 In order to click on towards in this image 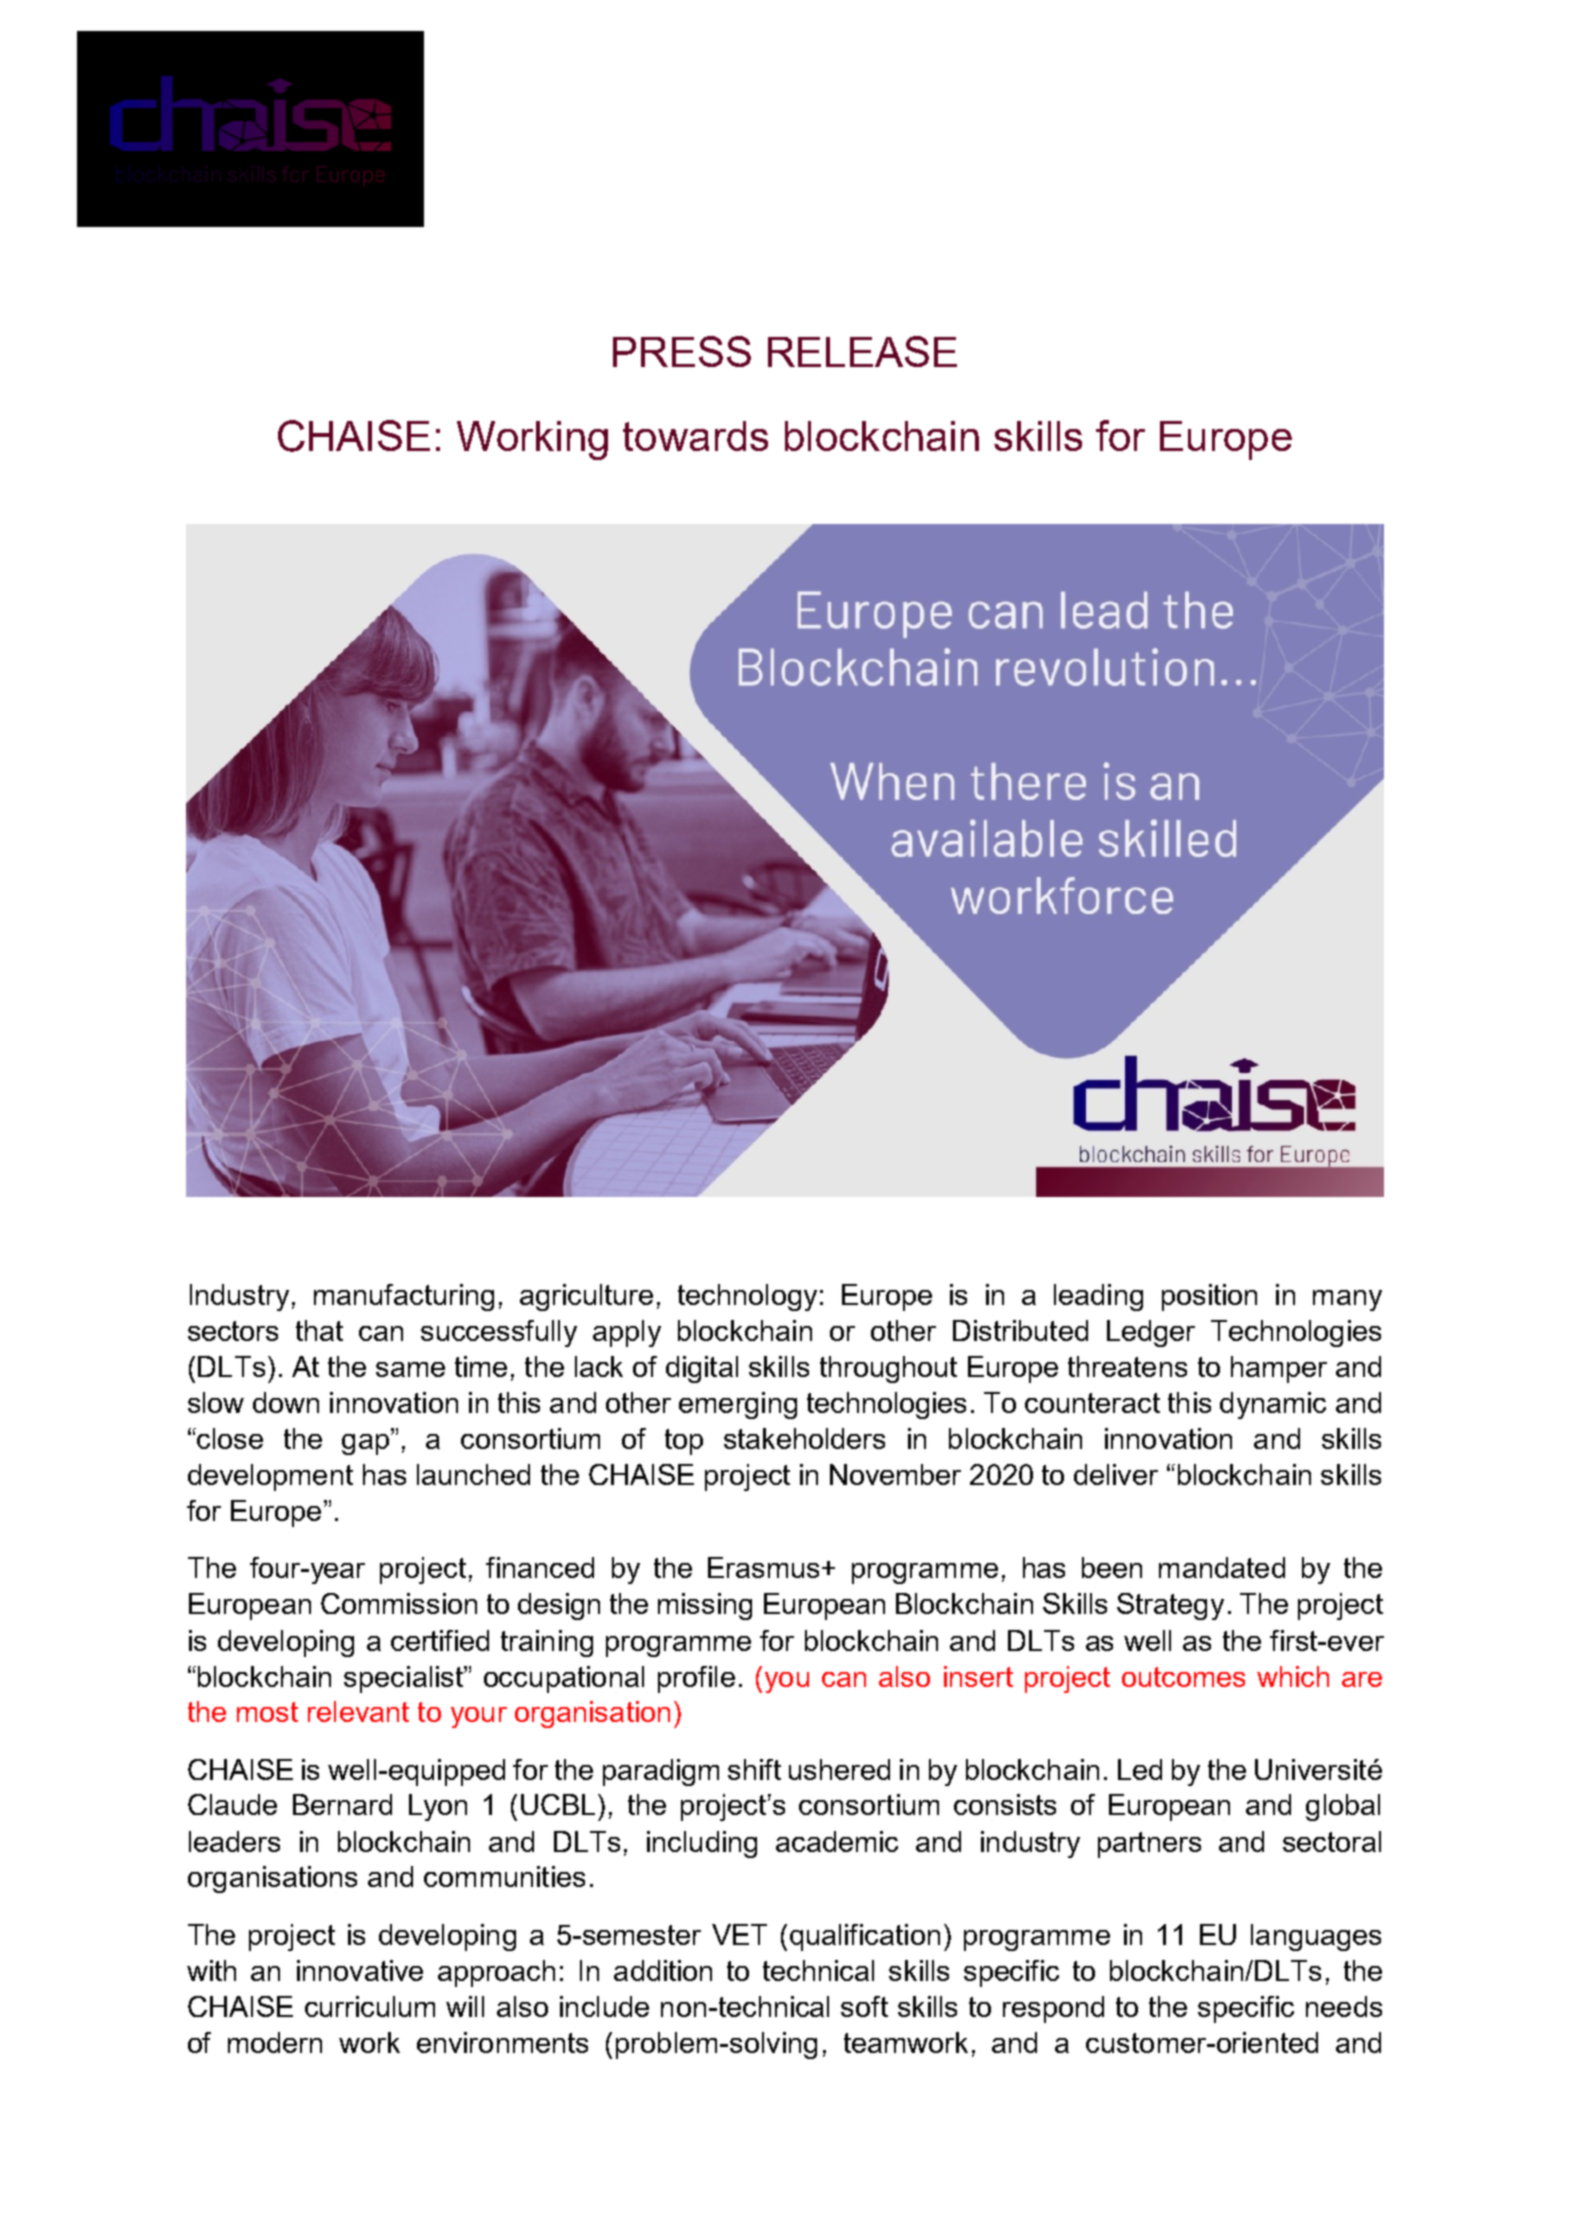, I will do `click(695, 436)`.
